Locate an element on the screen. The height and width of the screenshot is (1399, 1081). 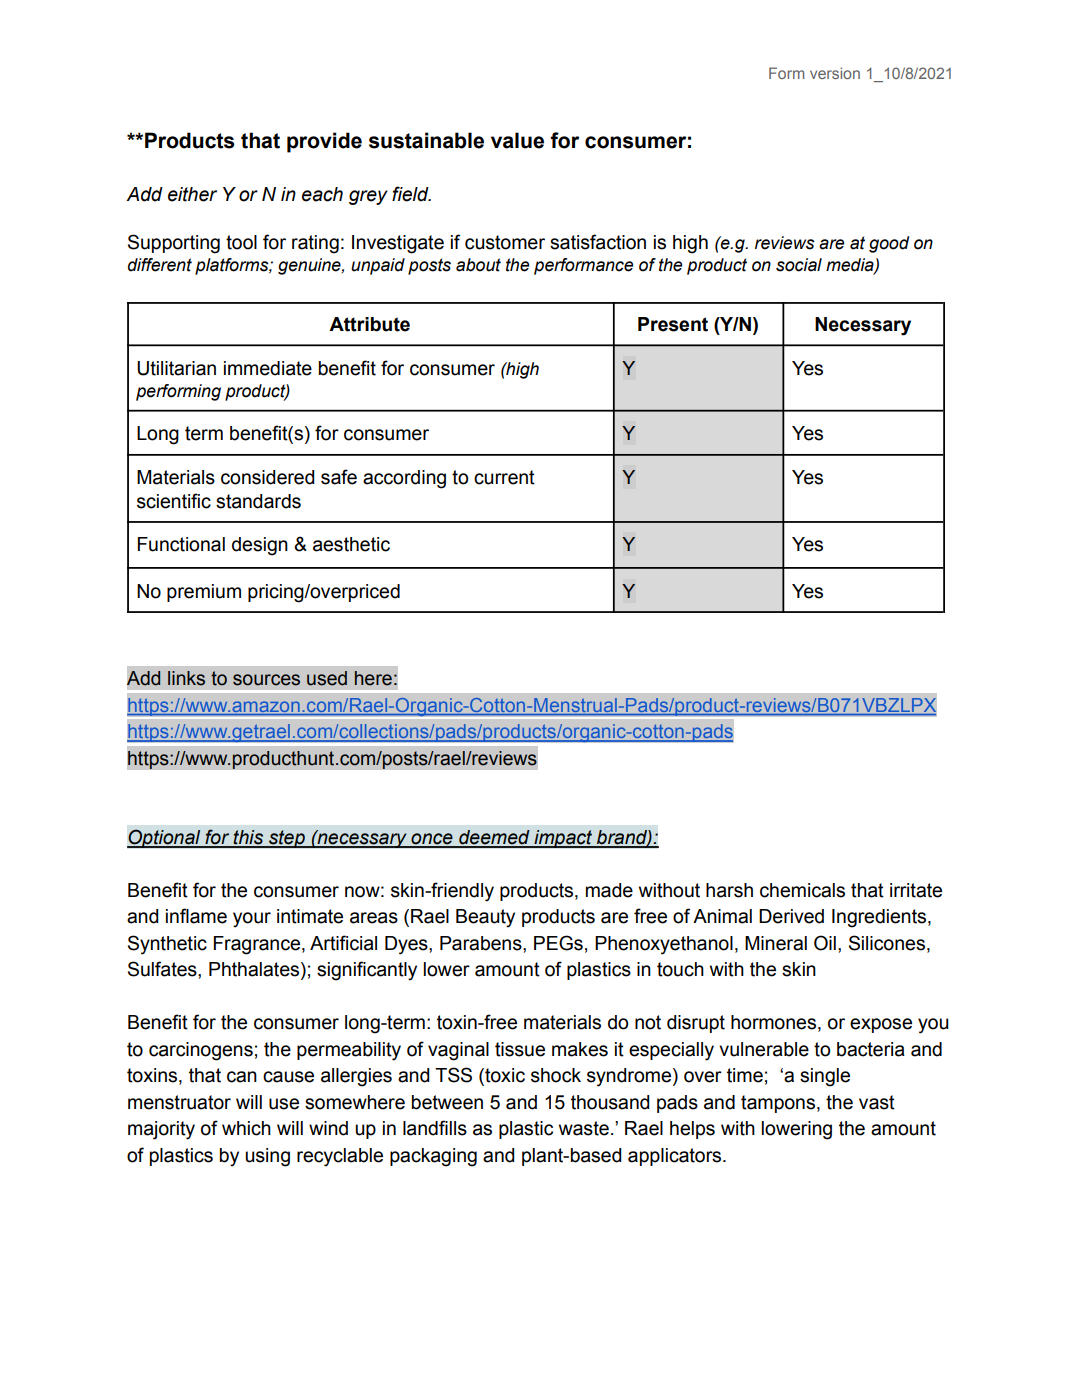
which is located at coordinates (246, 1128).
